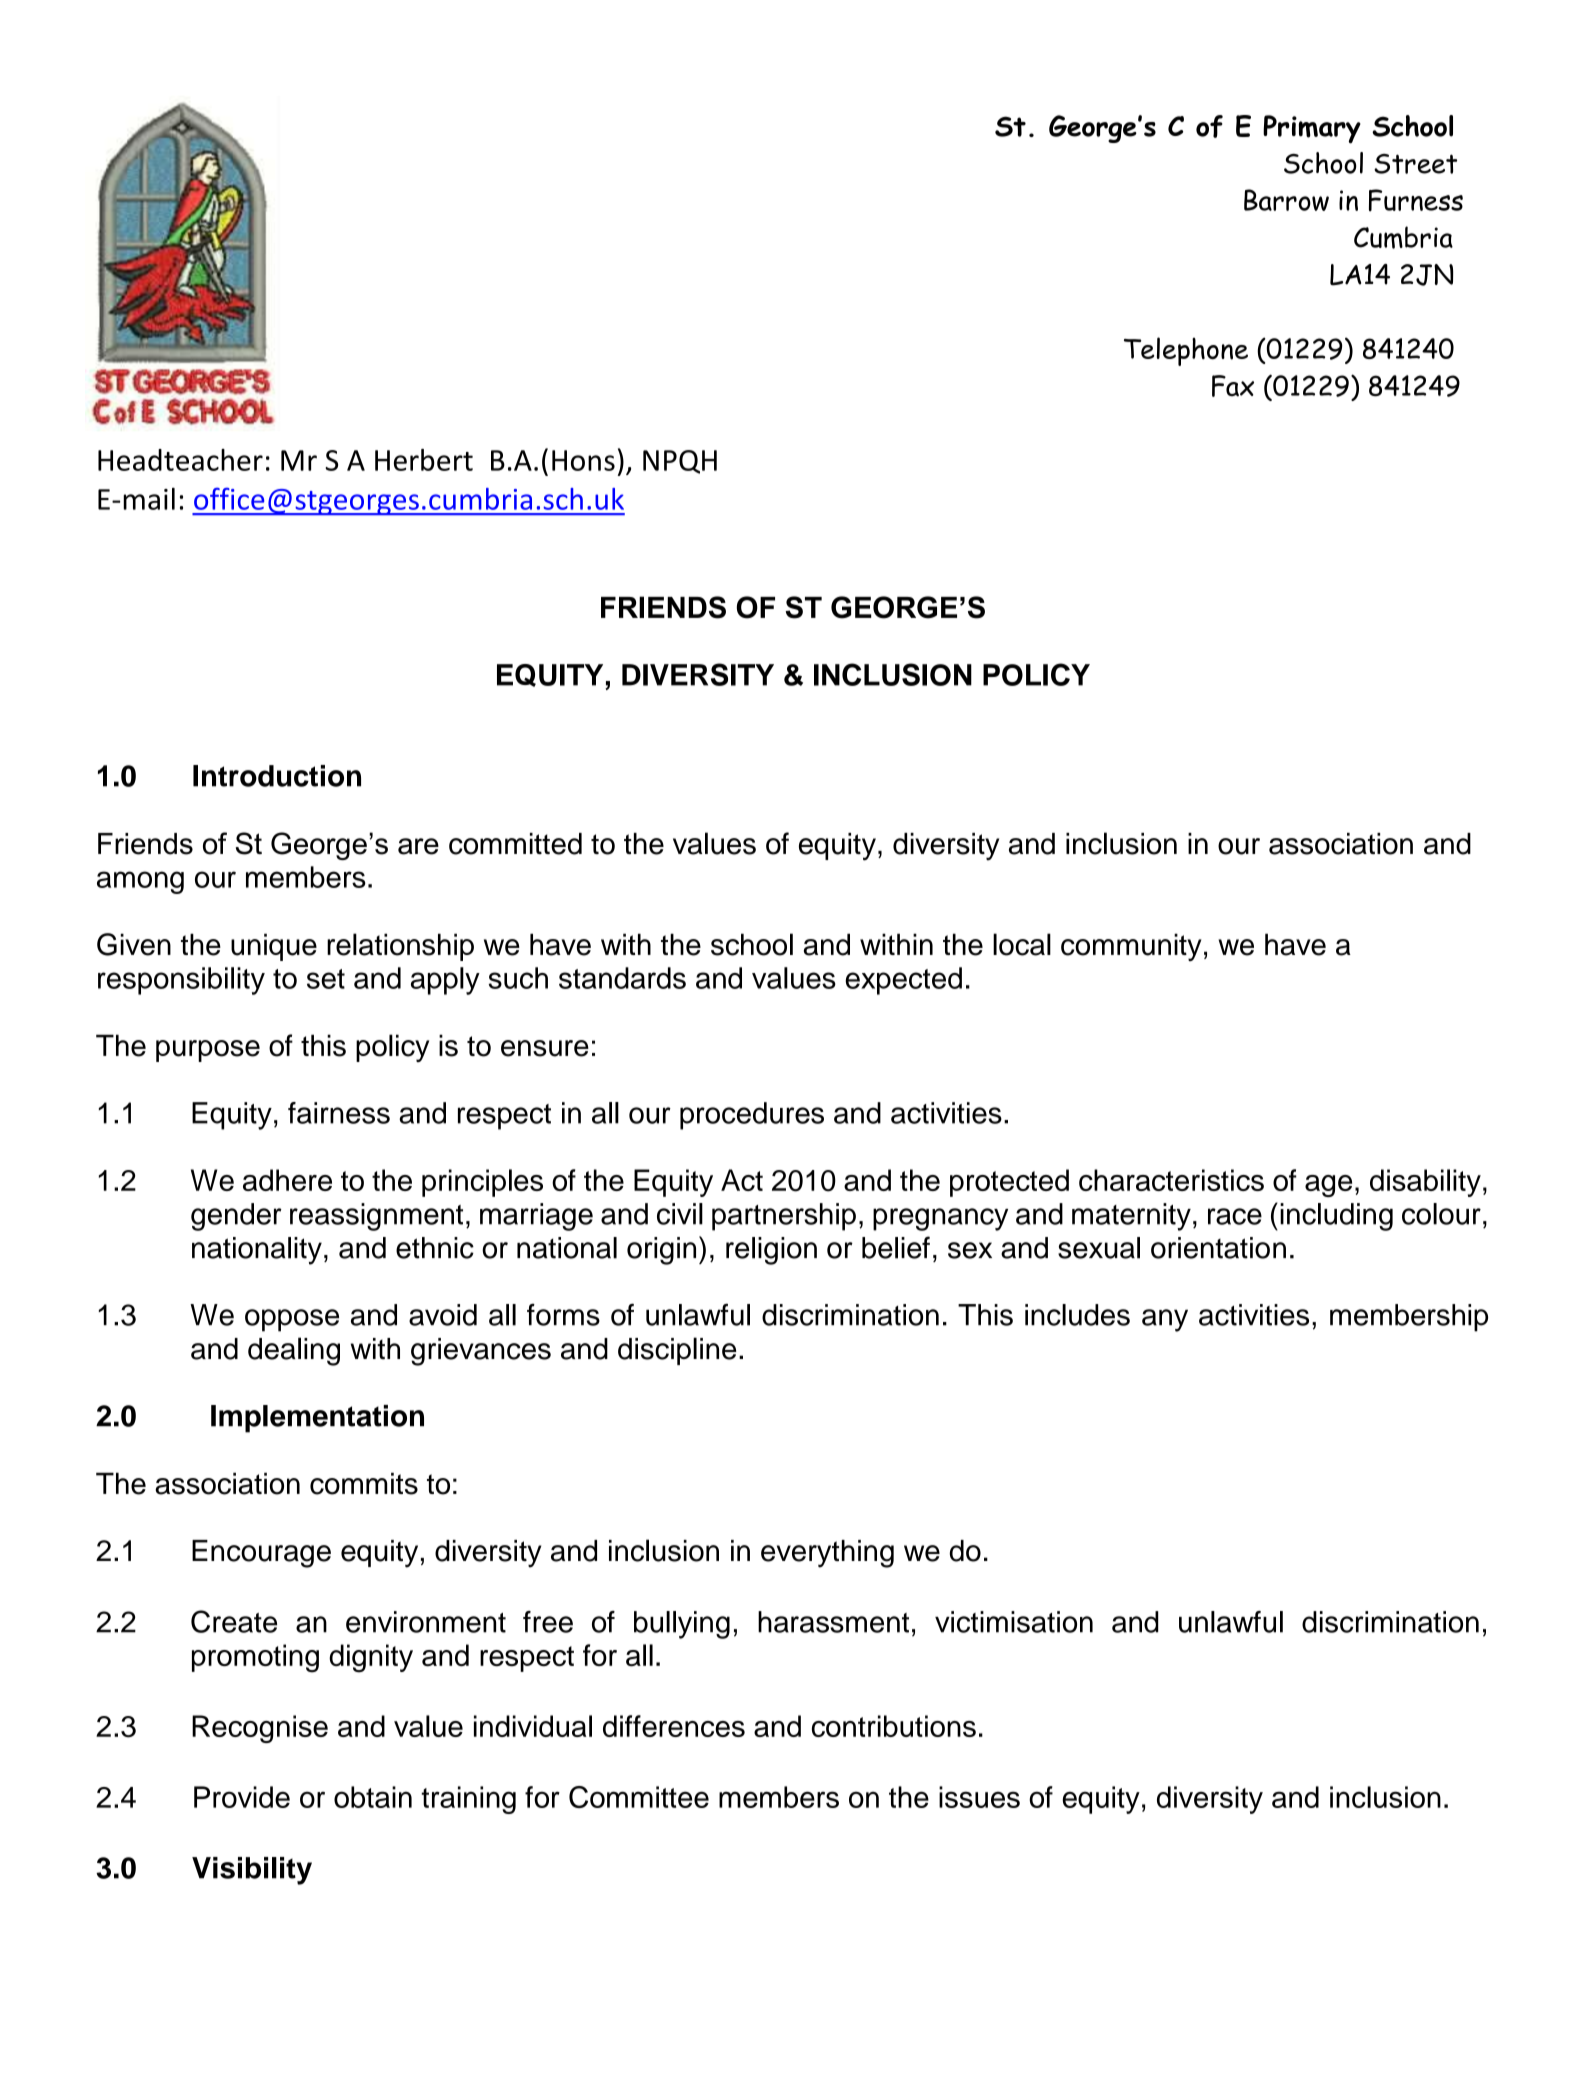 The image size is (1585, 2098). I want to click on committed, so click(515, 844).
